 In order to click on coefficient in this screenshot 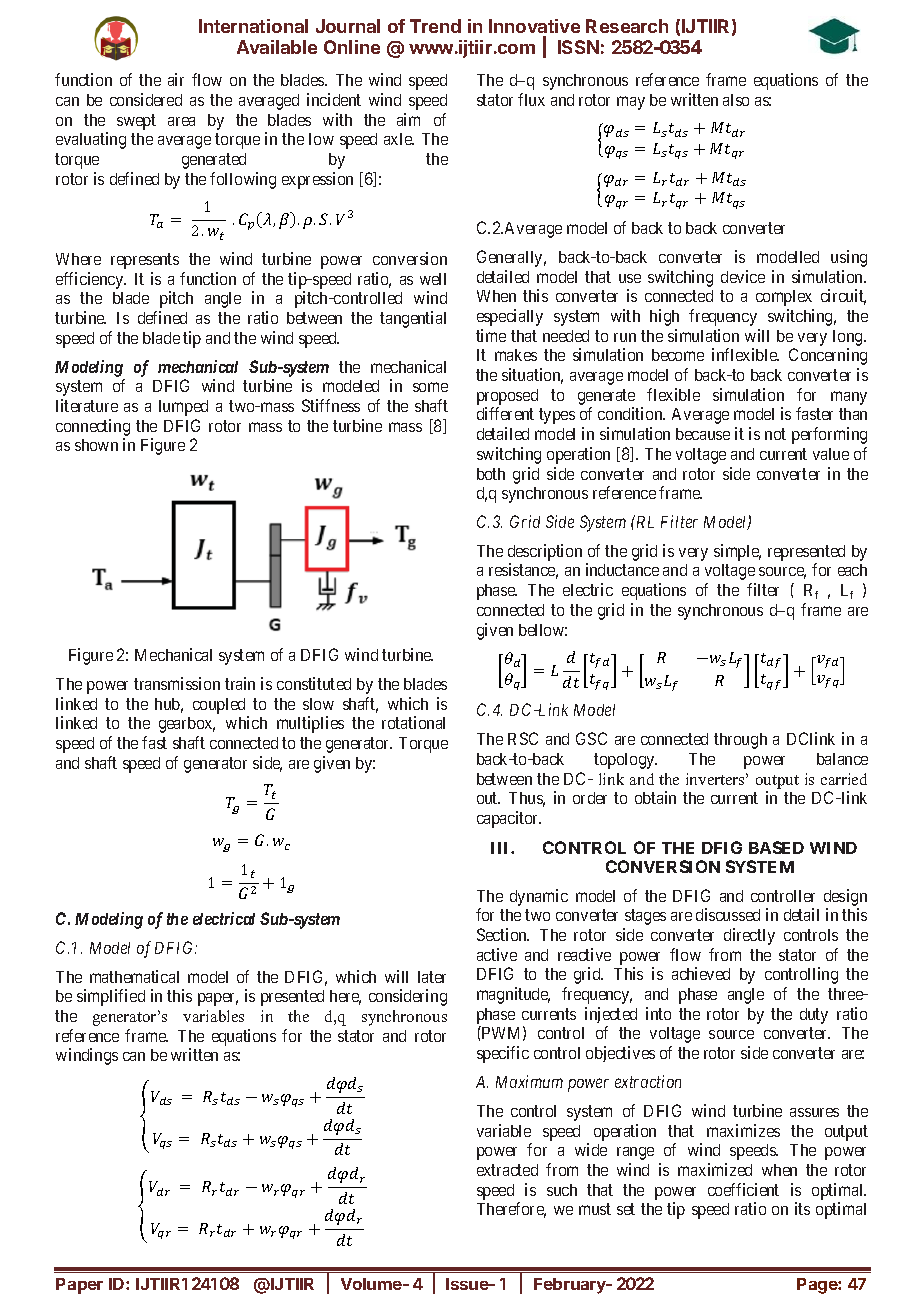, I will do `click(743, 1189)`.
